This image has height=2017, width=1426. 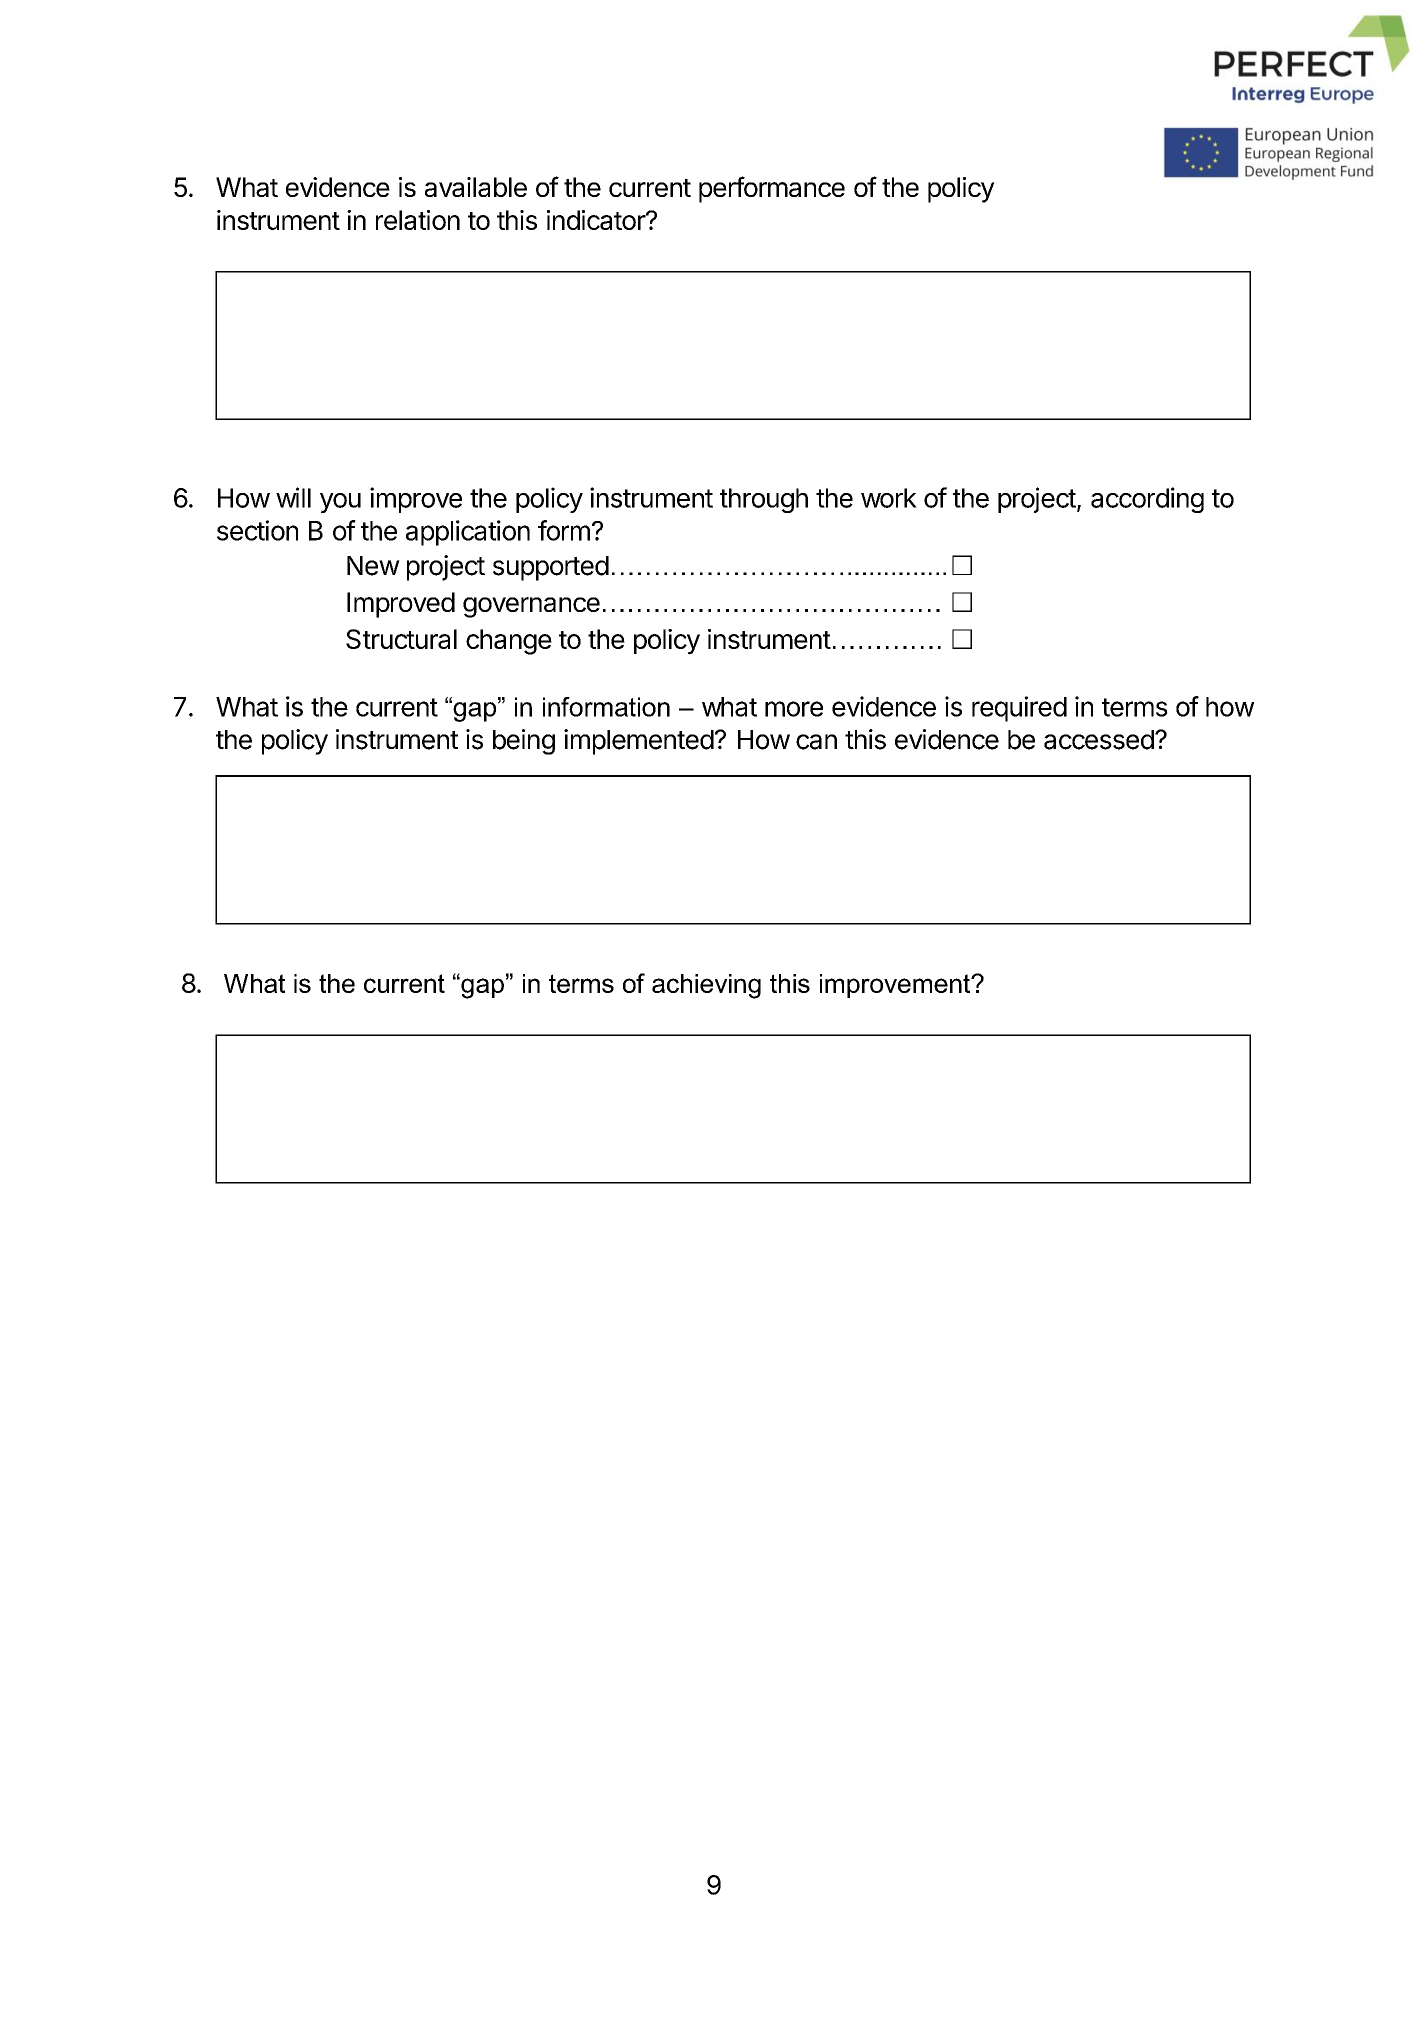 What do you see at coordinates (373, 566) in the image?
I see `New` at bounding box center [373, 566].
